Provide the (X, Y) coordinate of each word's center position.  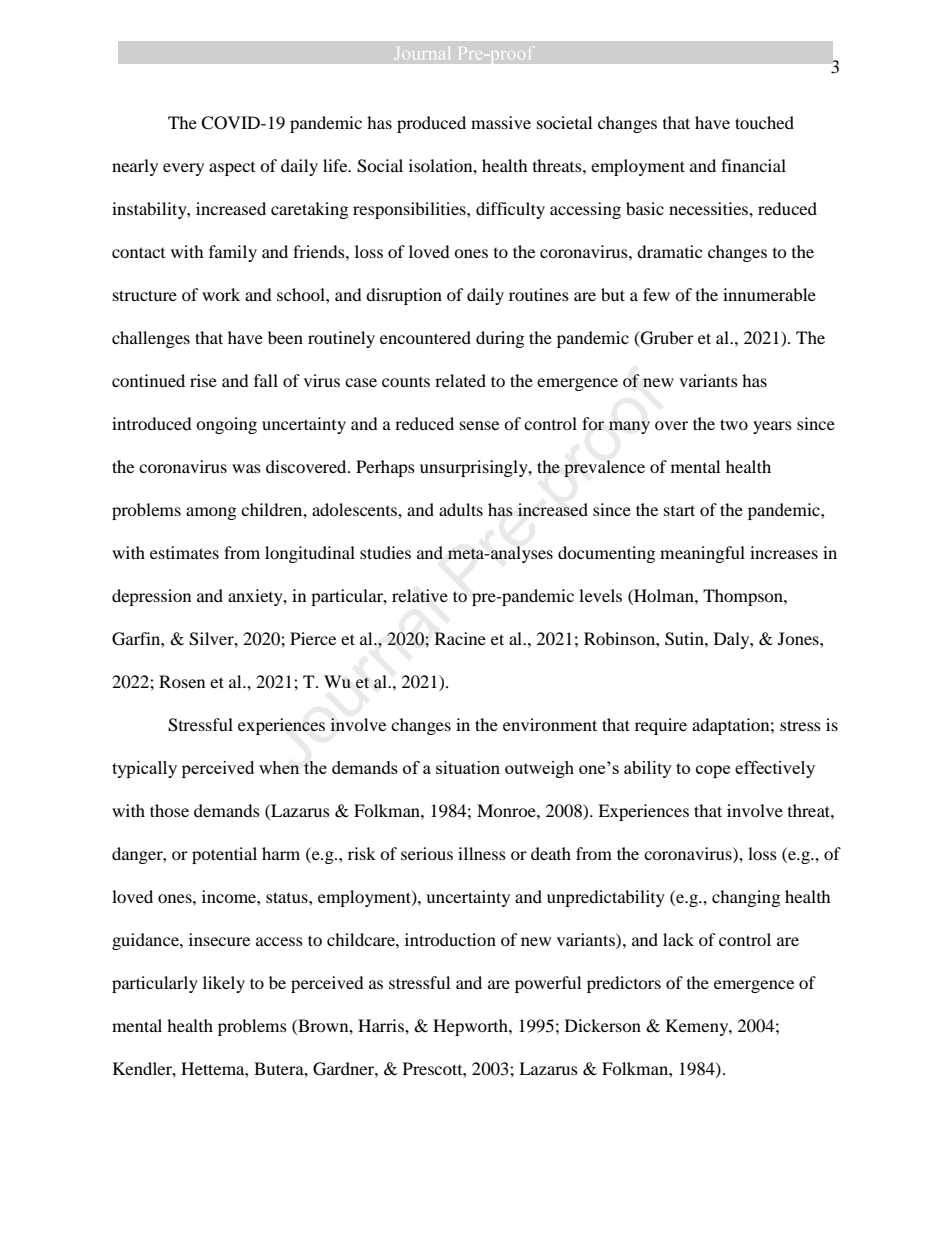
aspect (232, 169)
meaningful (702, 554)
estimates (184, 552)
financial (753, 165)
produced (431, 124)
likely (224, 984)
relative (420, 595)
